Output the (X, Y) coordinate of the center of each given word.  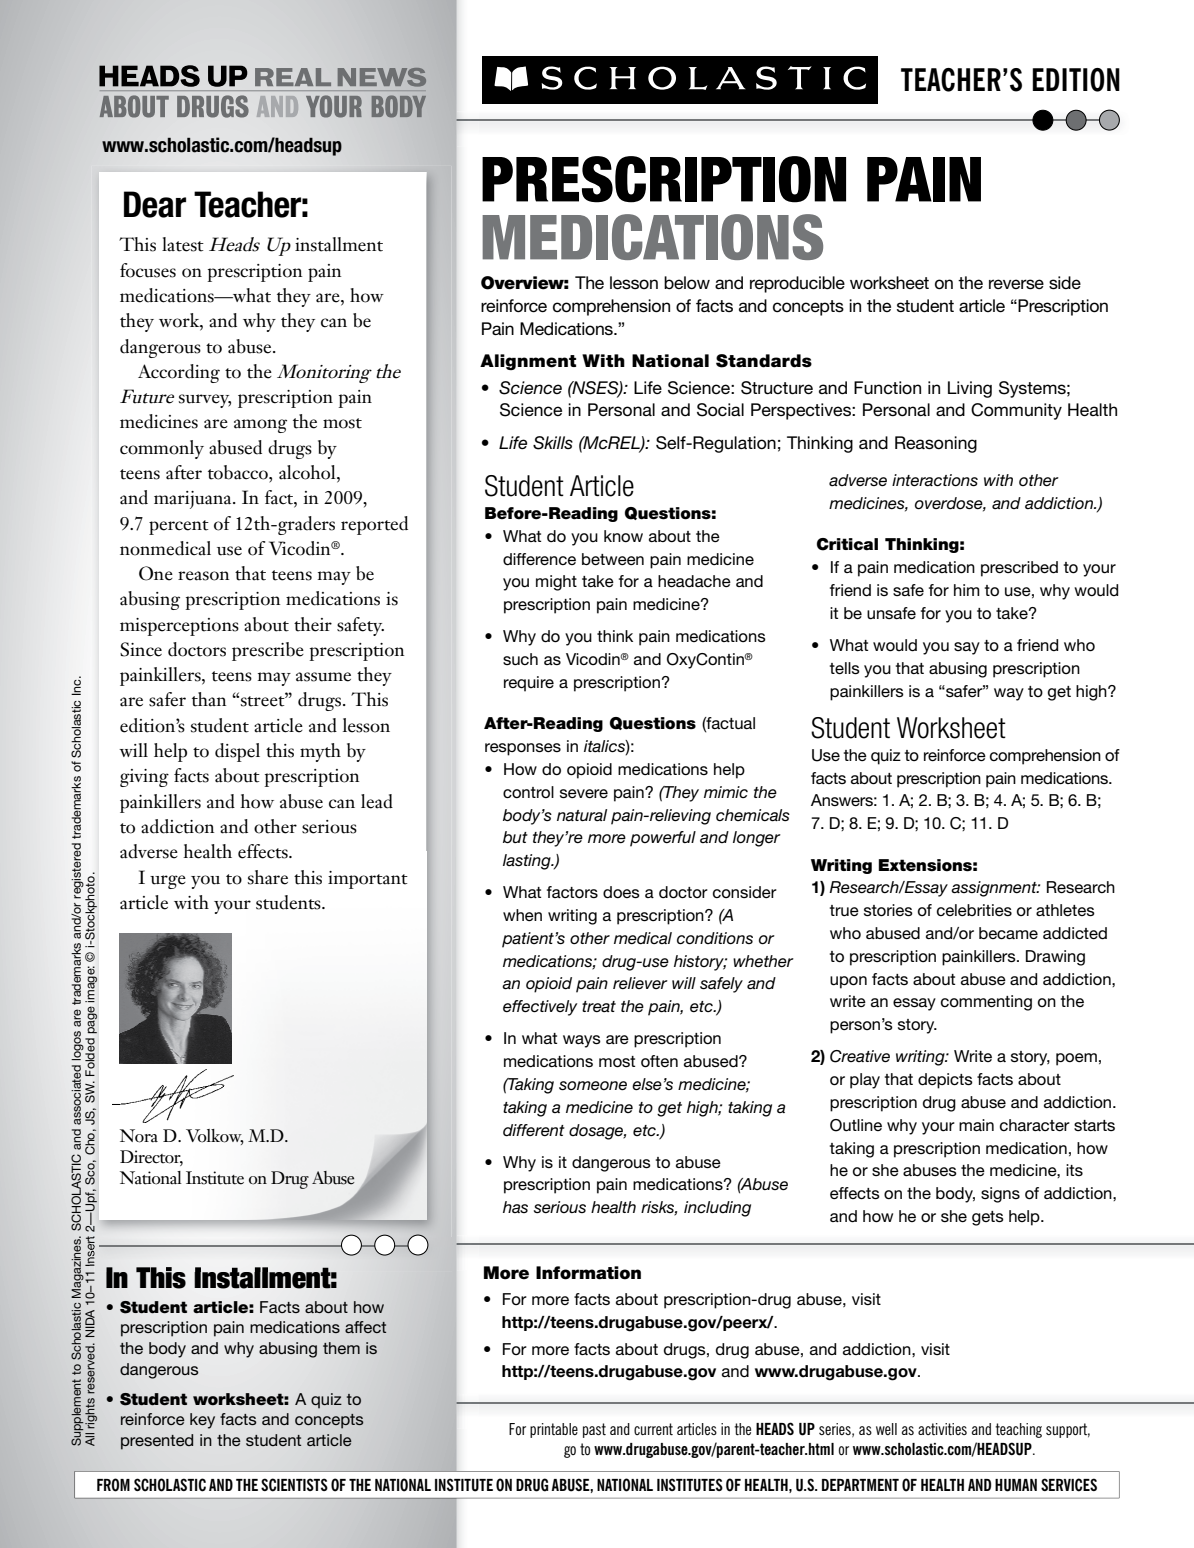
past (594, 1430)
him (967, 590)
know (623, 536)
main (976, 1125)
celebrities (974, 910)
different (534, 1130)
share (268, 877)
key (202, 1421)
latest (183, 244)
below (687, 283)
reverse (1016, 284)
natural (582, 815)
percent (179, 527)
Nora (139, 1136)
